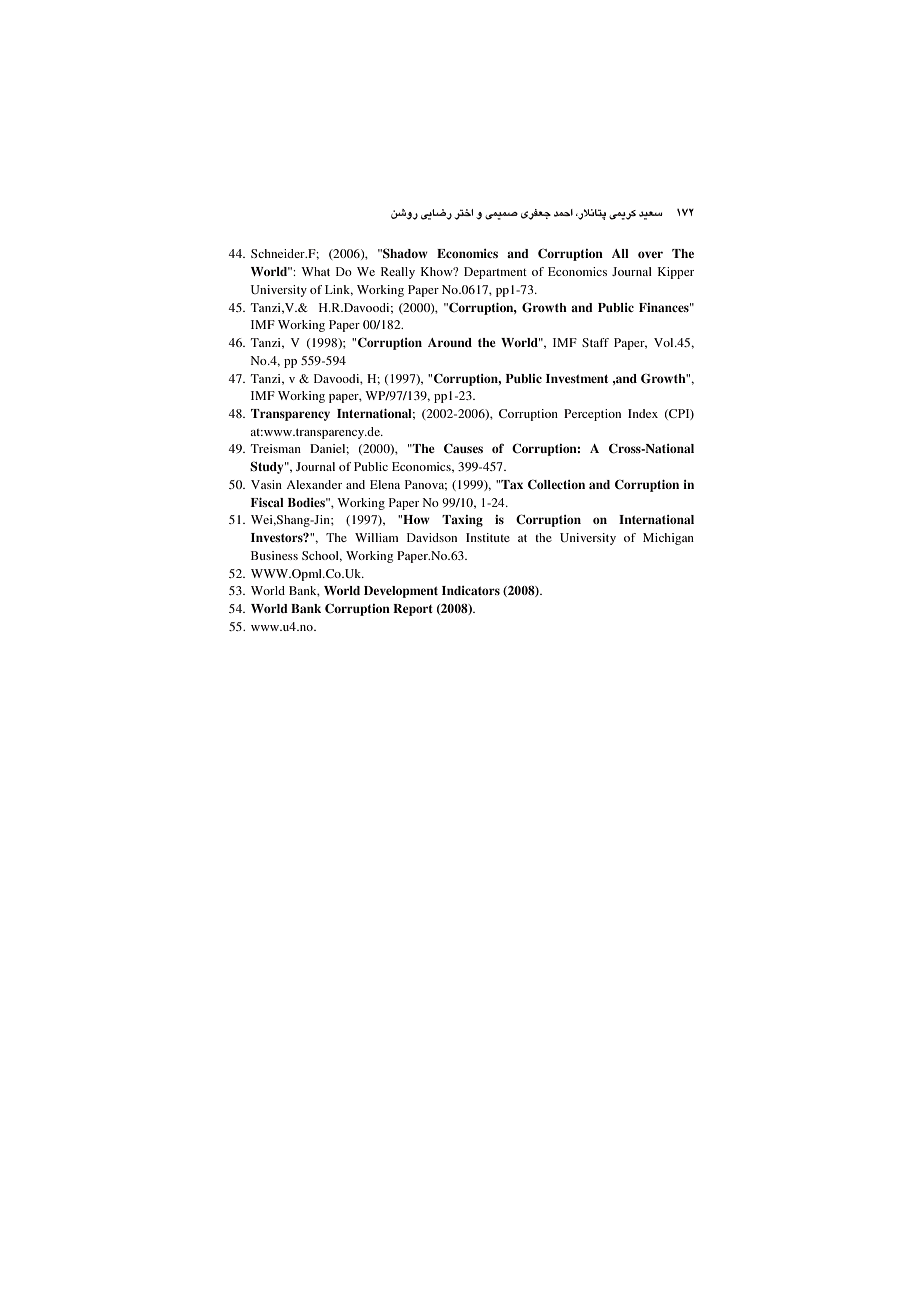 The height and width of the page is (1308, 924). What do you see at coordinates (643, 413) in the page?
I see `Index` at bounding box center [643, 413].
